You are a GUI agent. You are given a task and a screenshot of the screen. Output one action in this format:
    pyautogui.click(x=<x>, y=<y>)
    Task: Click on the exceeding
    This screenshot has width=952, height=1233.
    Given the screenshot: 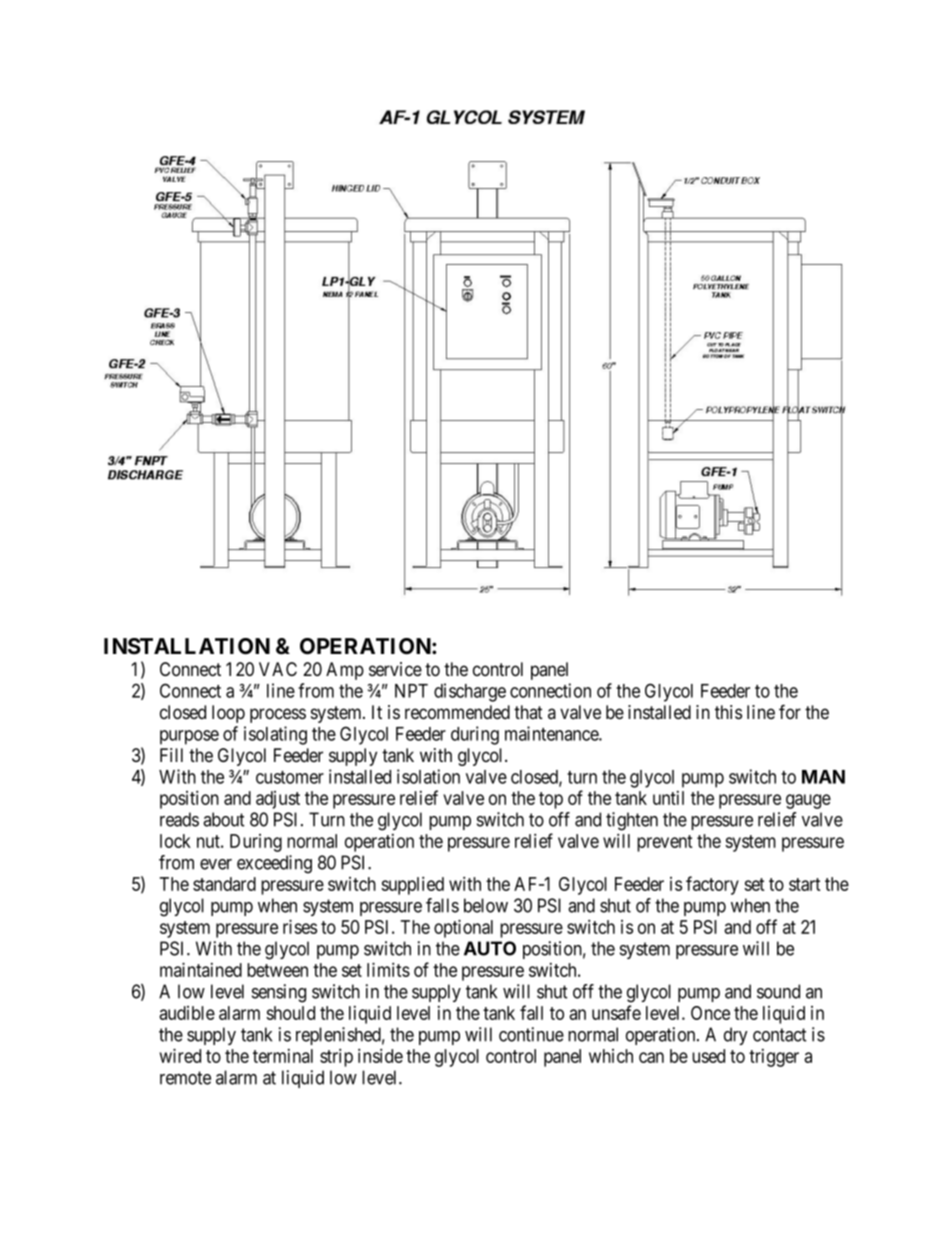 What is the action you would take?
    pyautogui.click(x=274, y=864)
